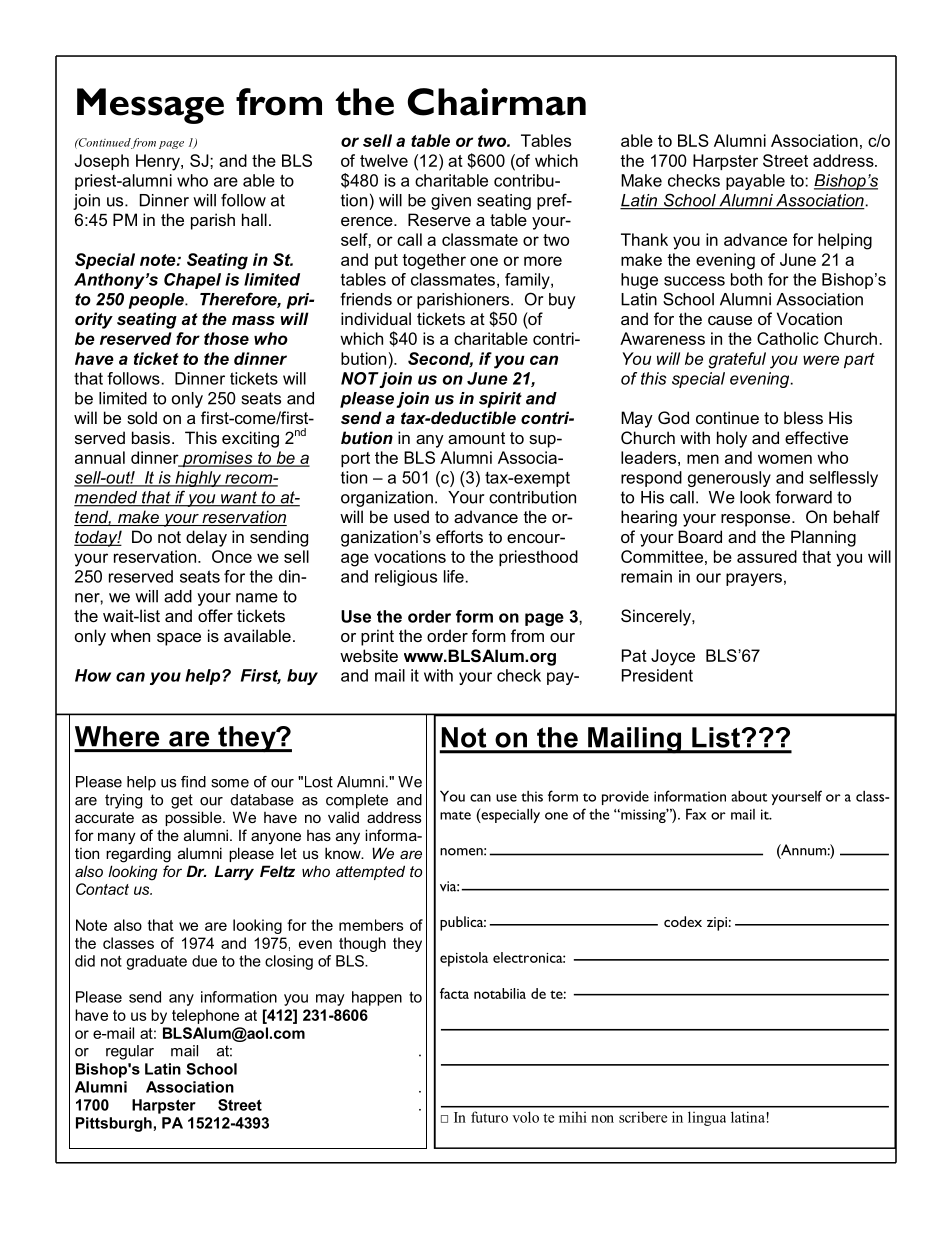 The height and width of the page is (1233, 952). Describe the element at coordinates (644, 239) in the page. I see `Thank` at that location.
